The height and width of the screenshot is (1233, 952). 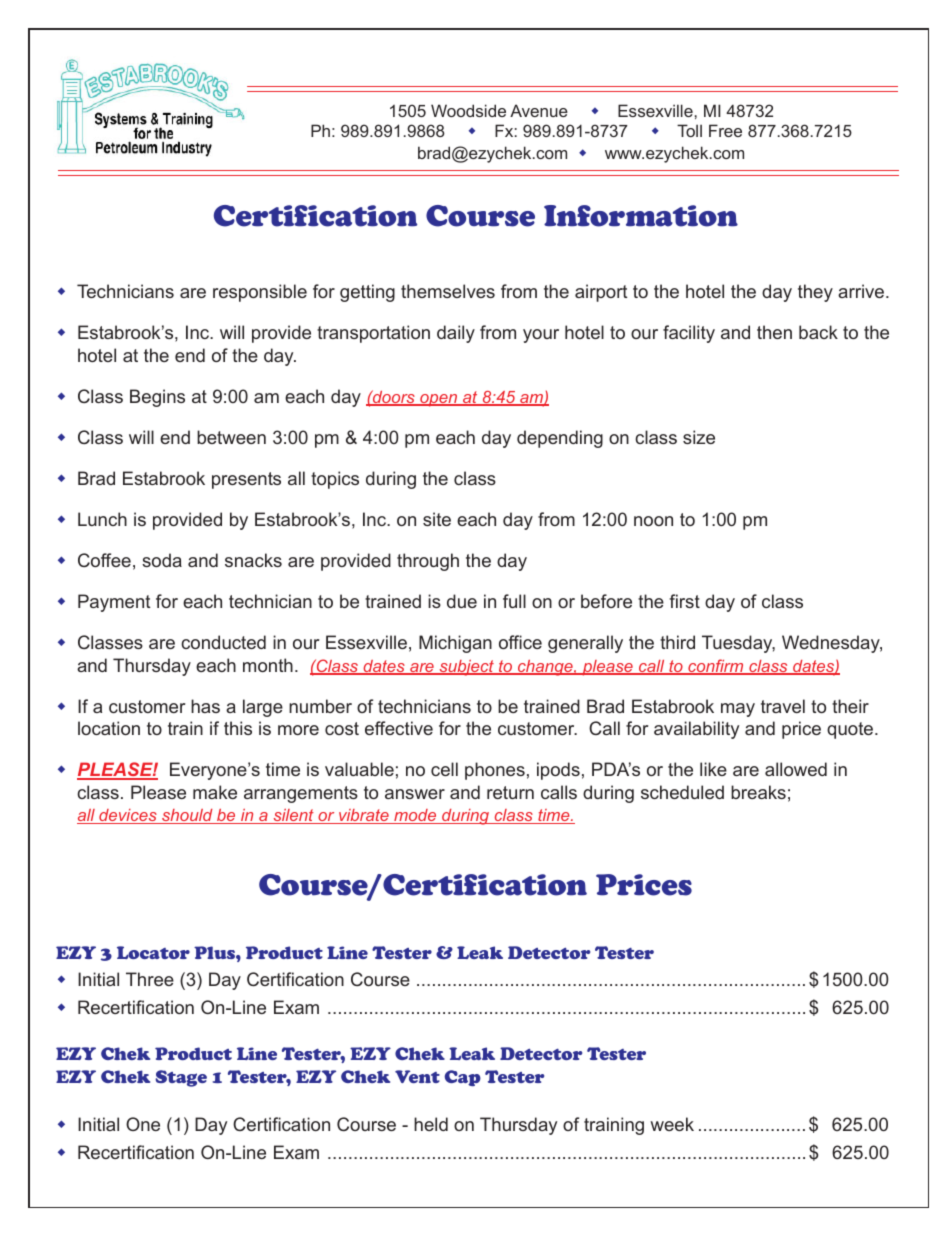 I want to click on size, so click(x=699, y=437).
